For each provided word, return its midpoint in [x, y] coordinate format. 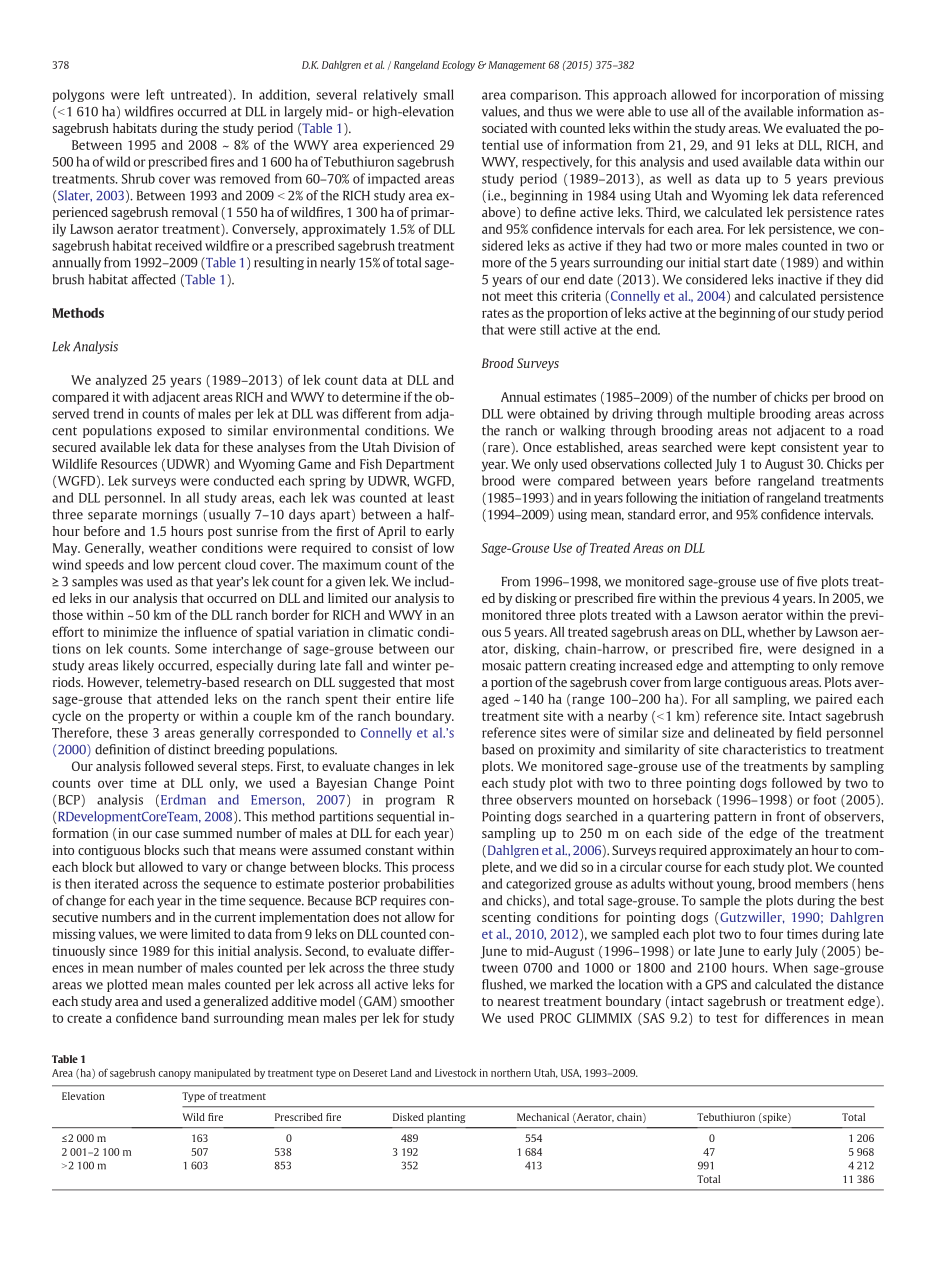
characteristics [764, 749]
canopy [174, 1075]
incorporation [780, 95]
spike [775, 1118]
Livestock [455, 1073]
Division [417, 447]
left [155, 94]
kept [763, 448]
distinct [189, 749]
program [410, 802]
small [438, 94]
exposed [181, 431]
